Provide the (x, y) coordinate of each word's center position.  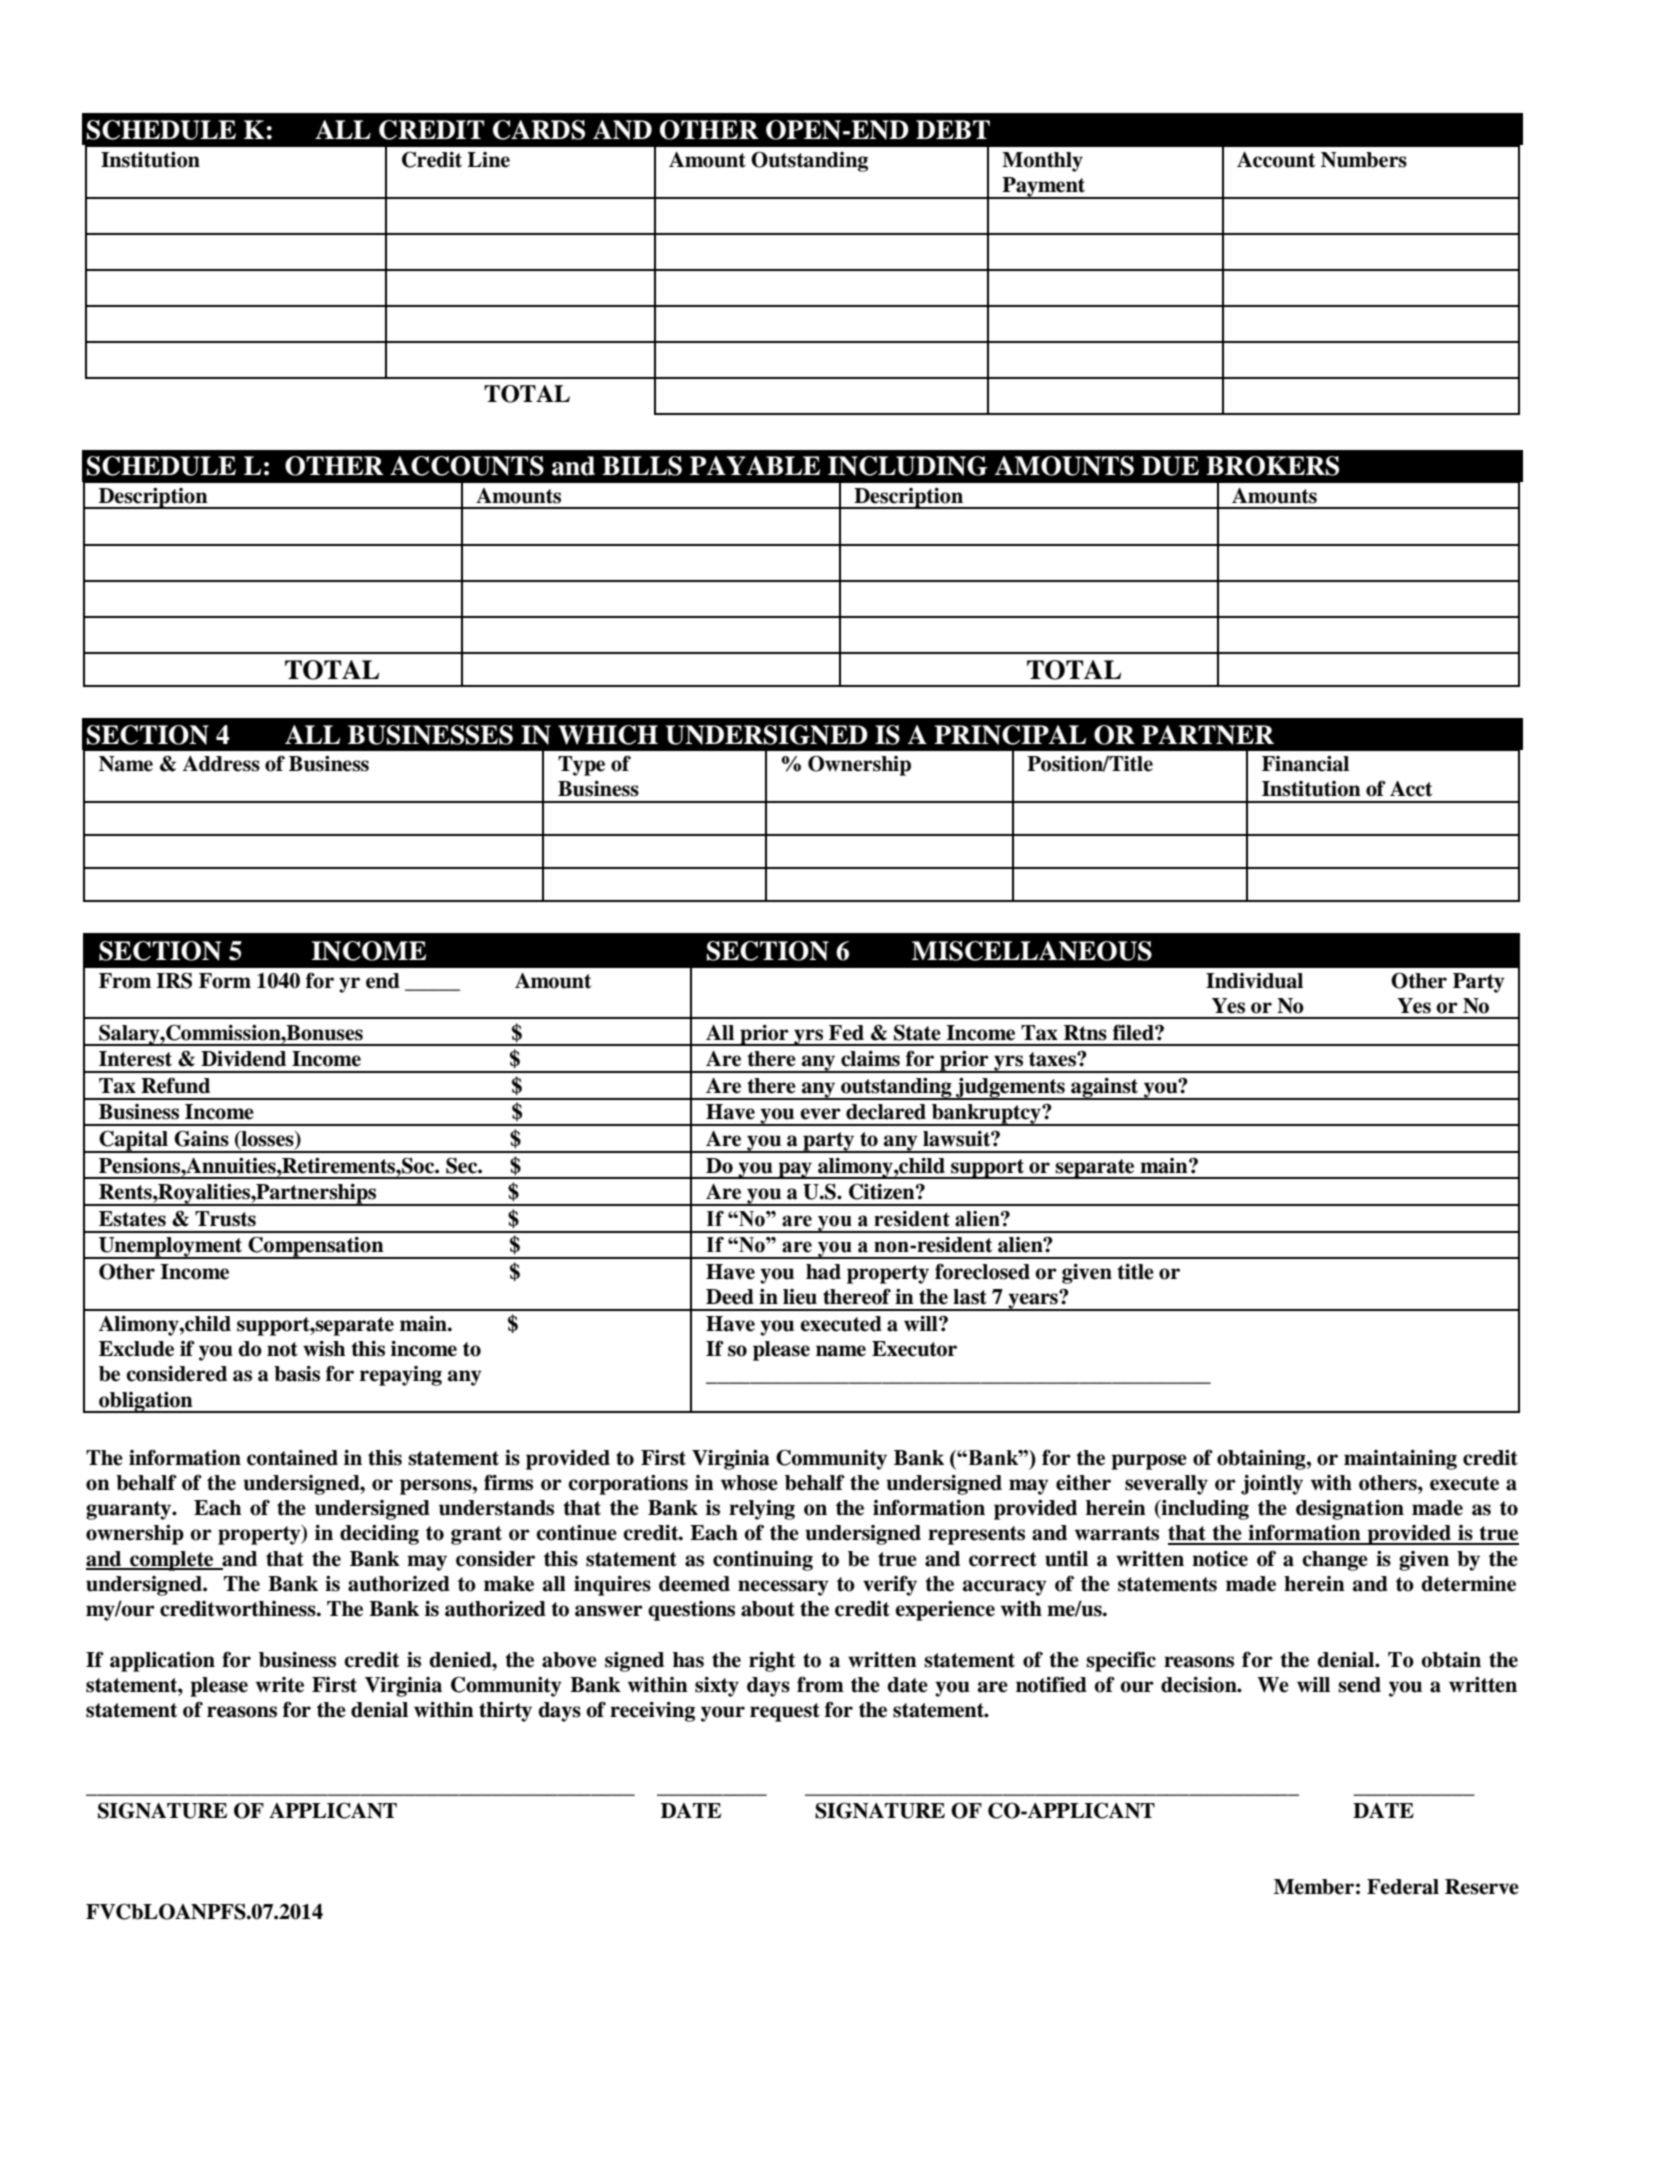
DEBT (953, 129)
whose (749, 1483)
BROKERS (1272, 466)
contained (292, 1458)
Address (221, 764)
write (280, 1685)
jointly (1272, 1485)
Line (488, 160)
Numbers (1364, 160)
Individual (1254, 981)
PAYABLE (755, 465)
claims (870, 1059)
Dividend (243, 1059)
